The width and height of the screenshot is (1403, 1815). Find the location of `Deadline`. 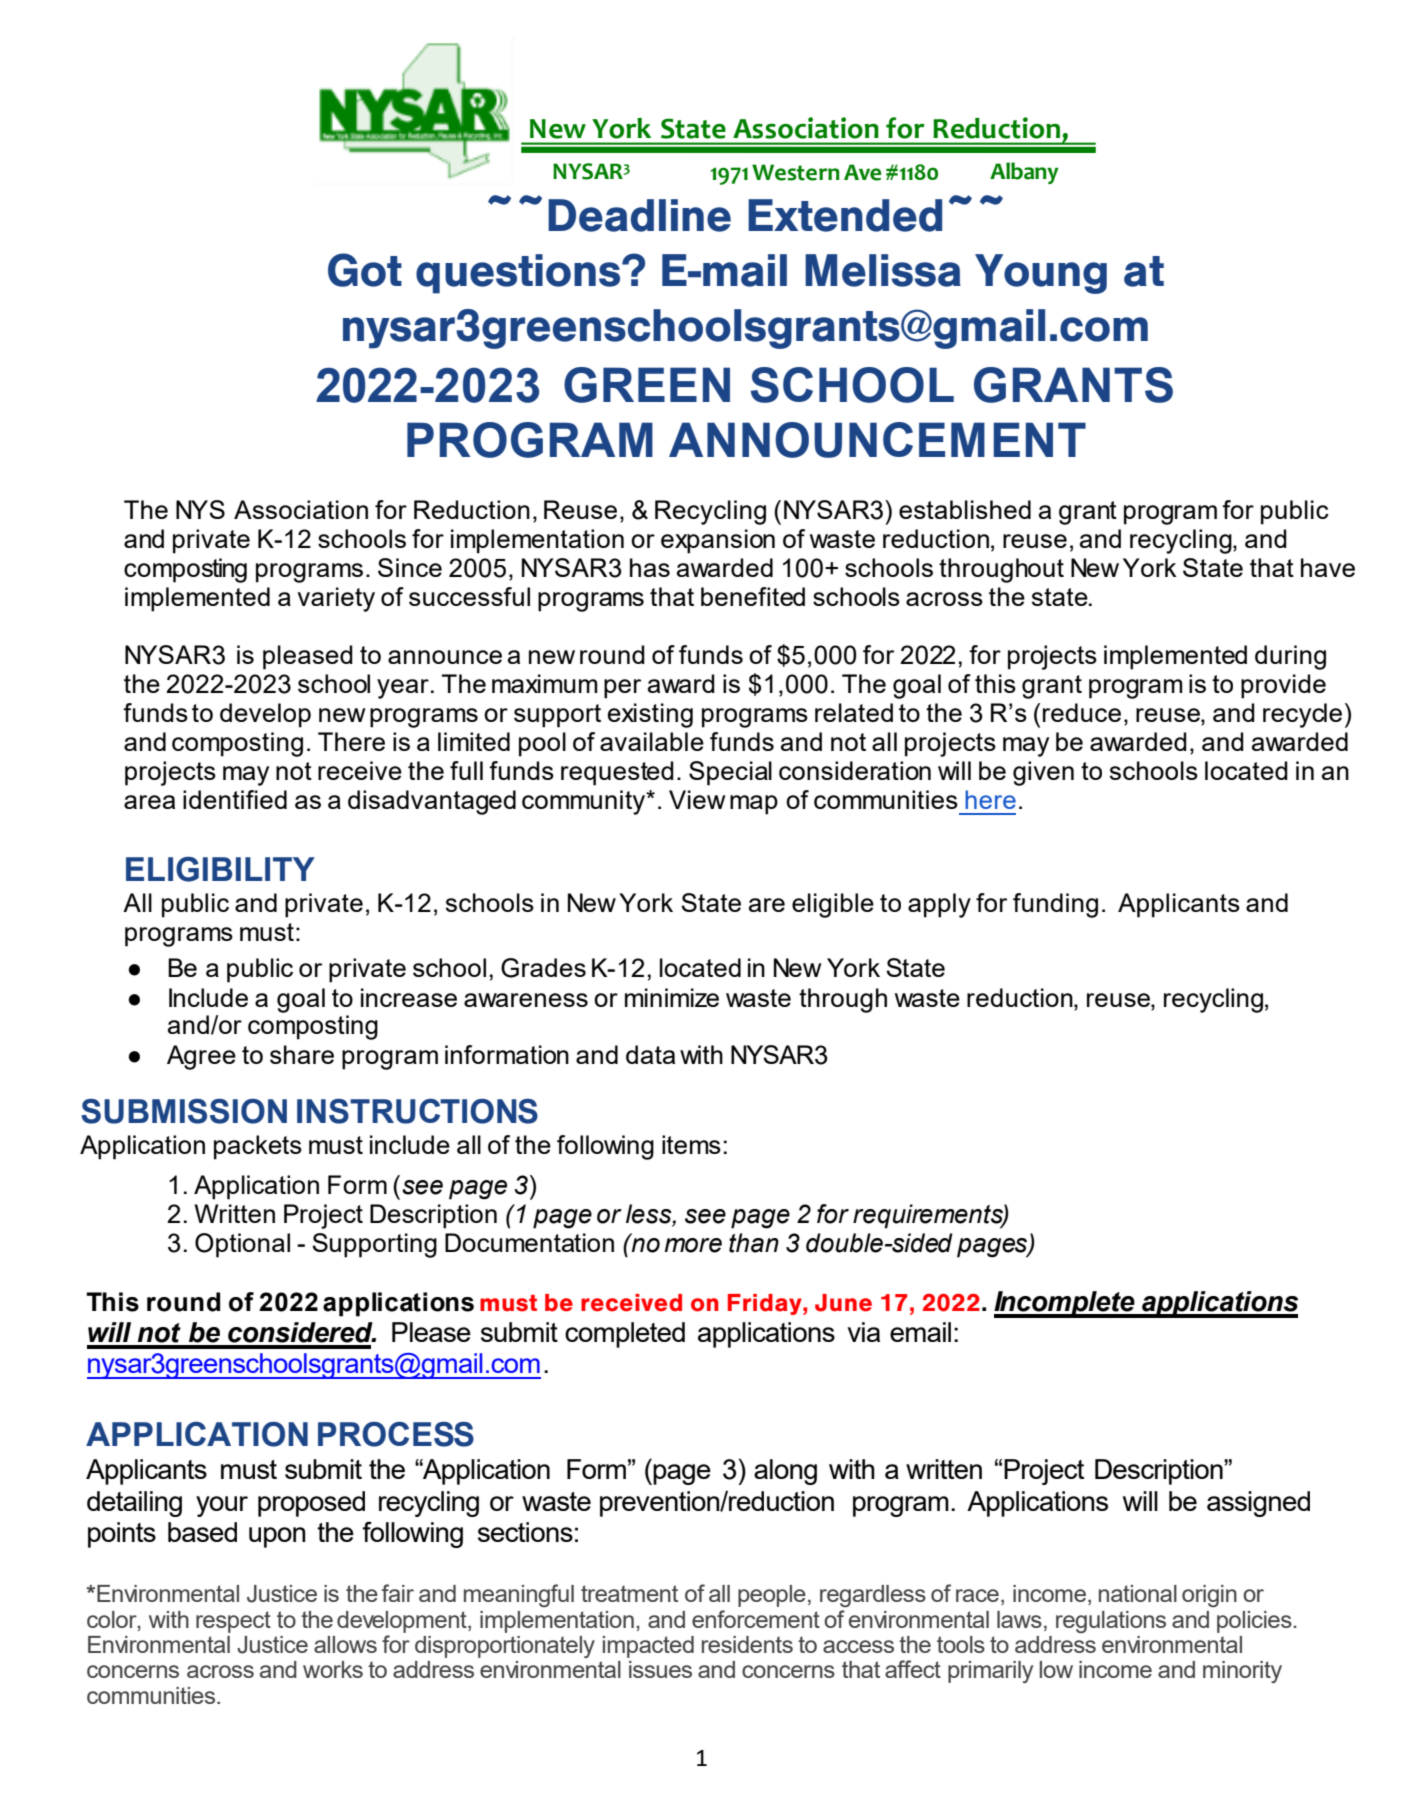

Deadline is located at coordinates (639, 215).
